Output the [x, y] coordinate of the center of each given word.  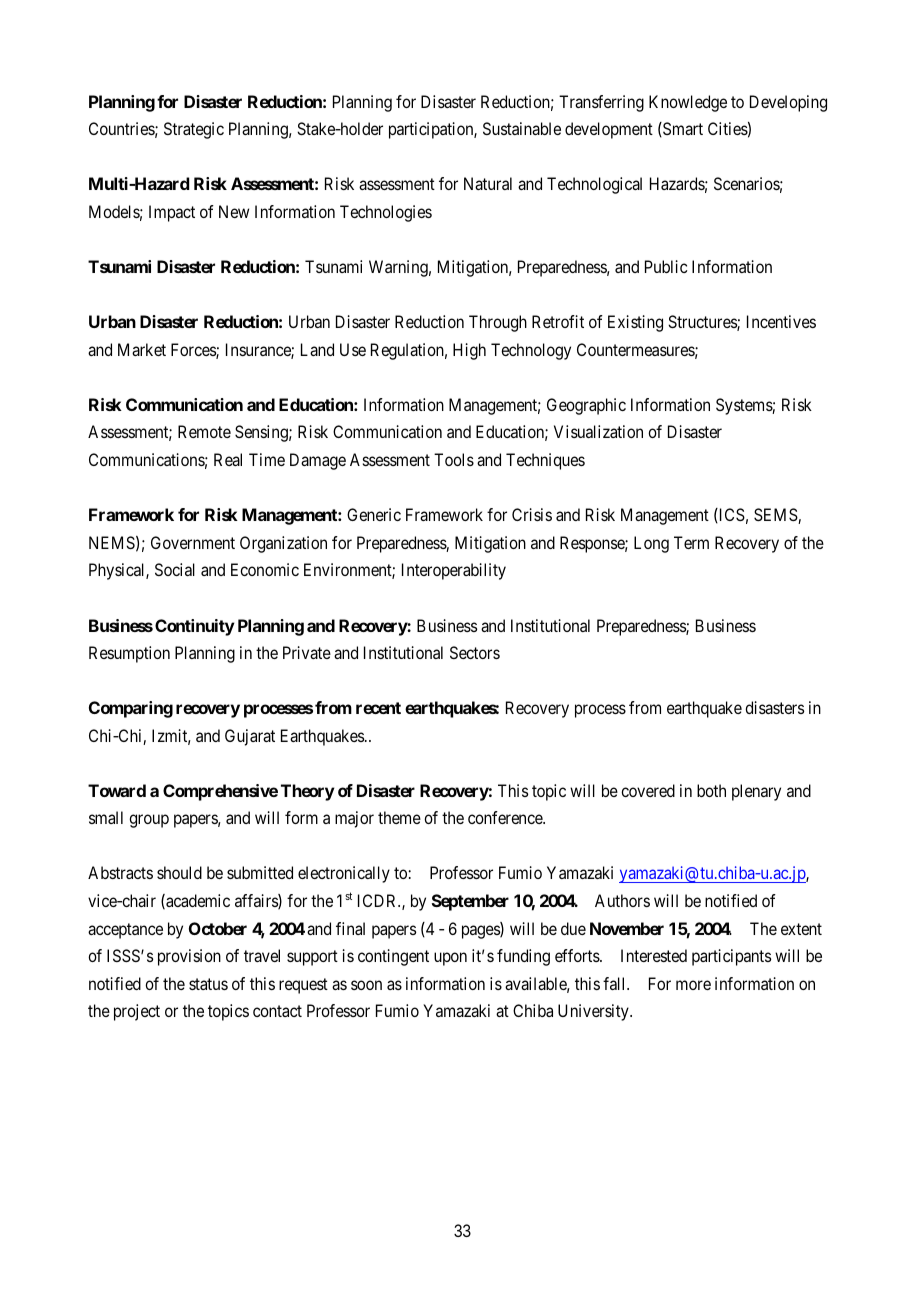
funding [523, 957]
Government [193, 542]
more [693, 985]
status [208, 984]
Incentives [781, 321]
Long [651, 544]
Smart [682, 129]
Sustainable [522, 128]
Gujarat [250, 737]
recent [378, 708]
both [711, 790]
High [469, 351]
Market [142, 349]
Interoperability [454, 571]
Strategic [194, 130]
